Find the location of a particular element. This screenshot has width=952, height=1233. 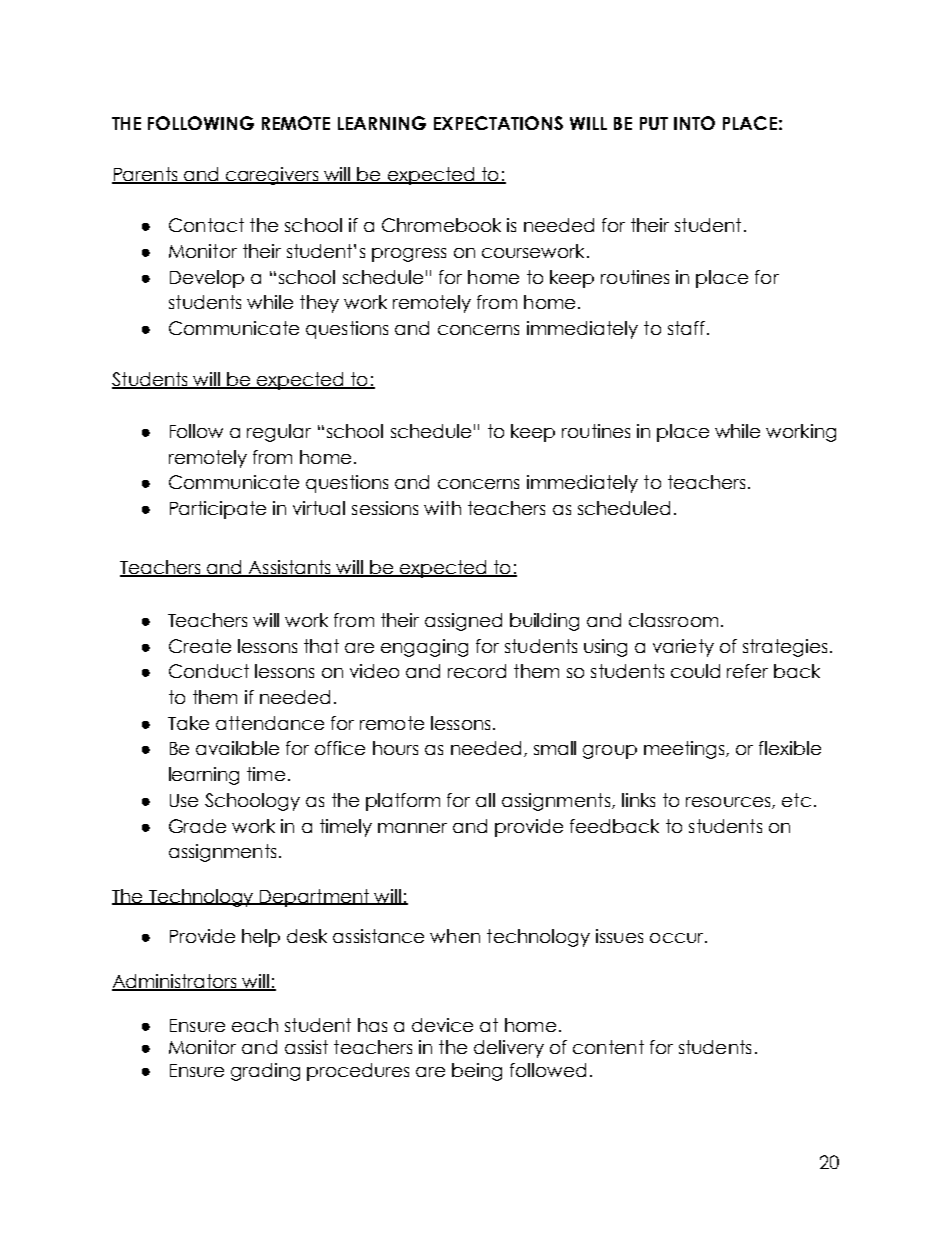

caregivers is located at coordinates (272, 176).
